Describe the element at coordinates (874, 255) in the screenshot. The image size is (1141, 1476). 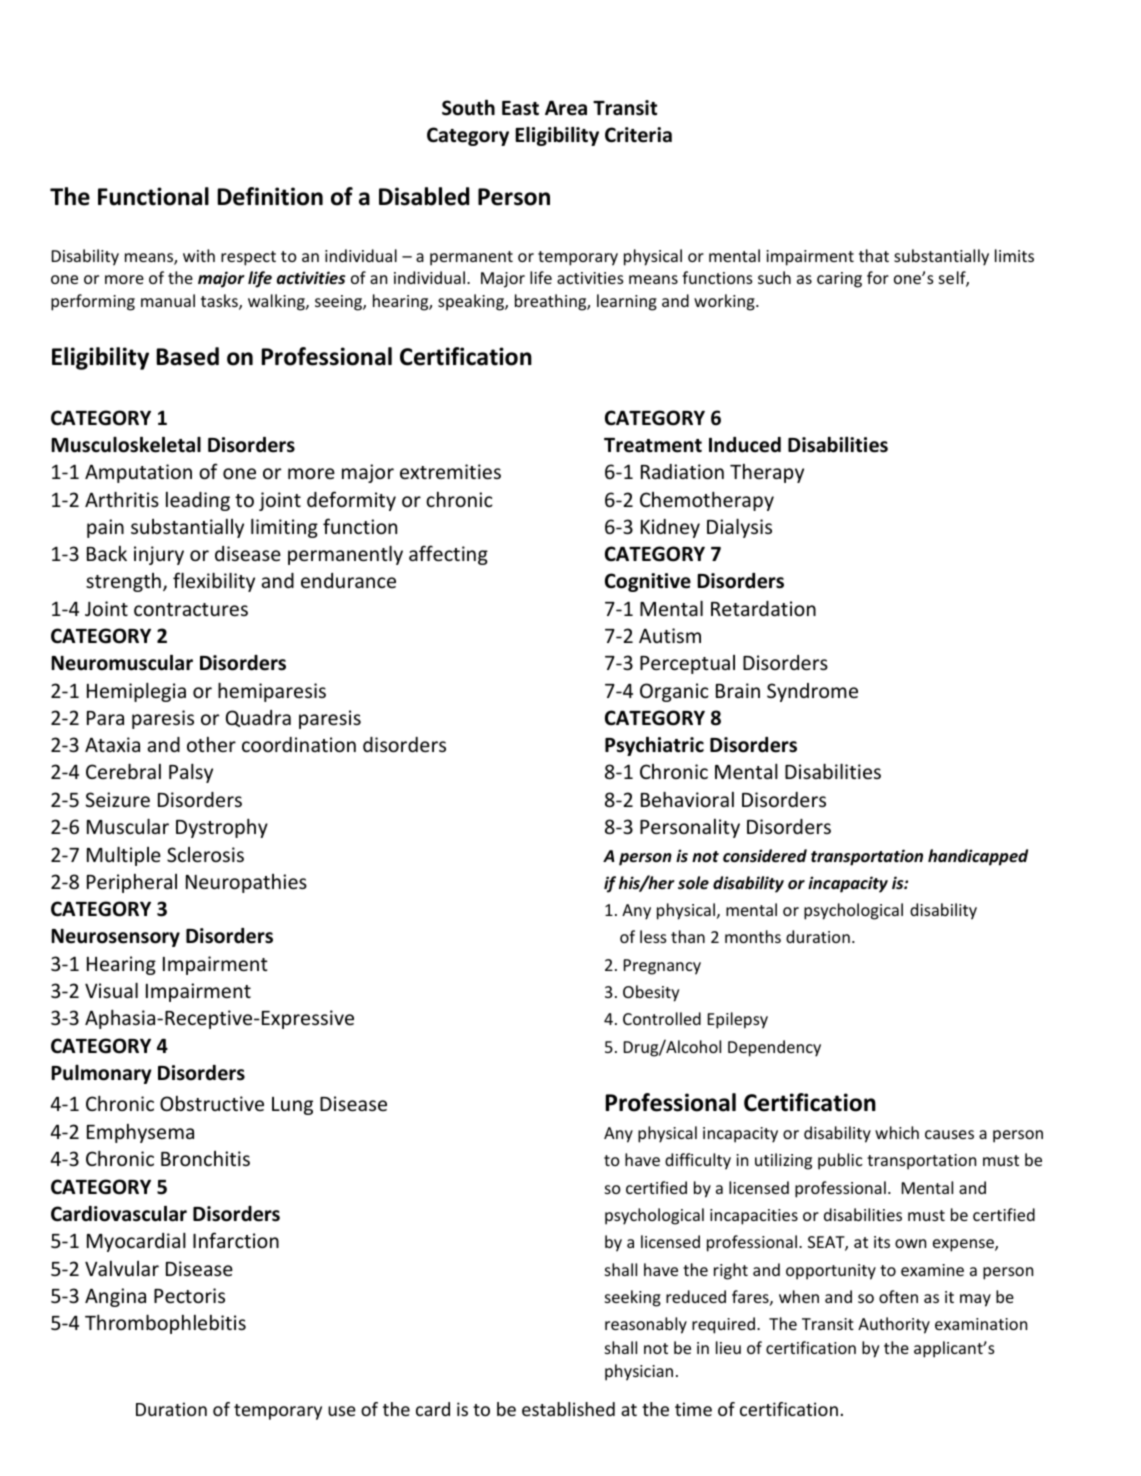
I see `that` at that location.
